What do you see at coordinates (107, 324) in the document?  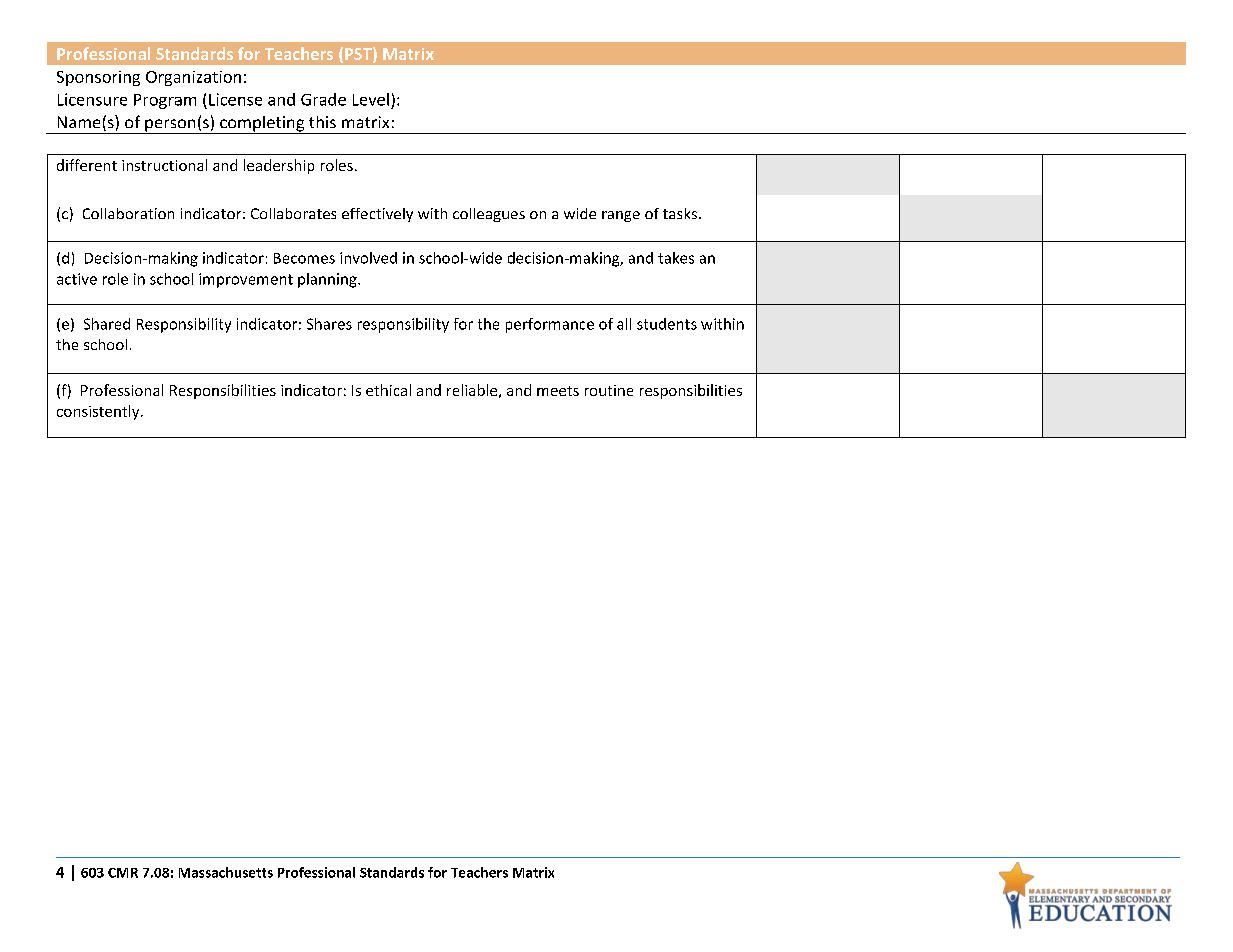 I see `Shared` at bounding box center [107, 324].
